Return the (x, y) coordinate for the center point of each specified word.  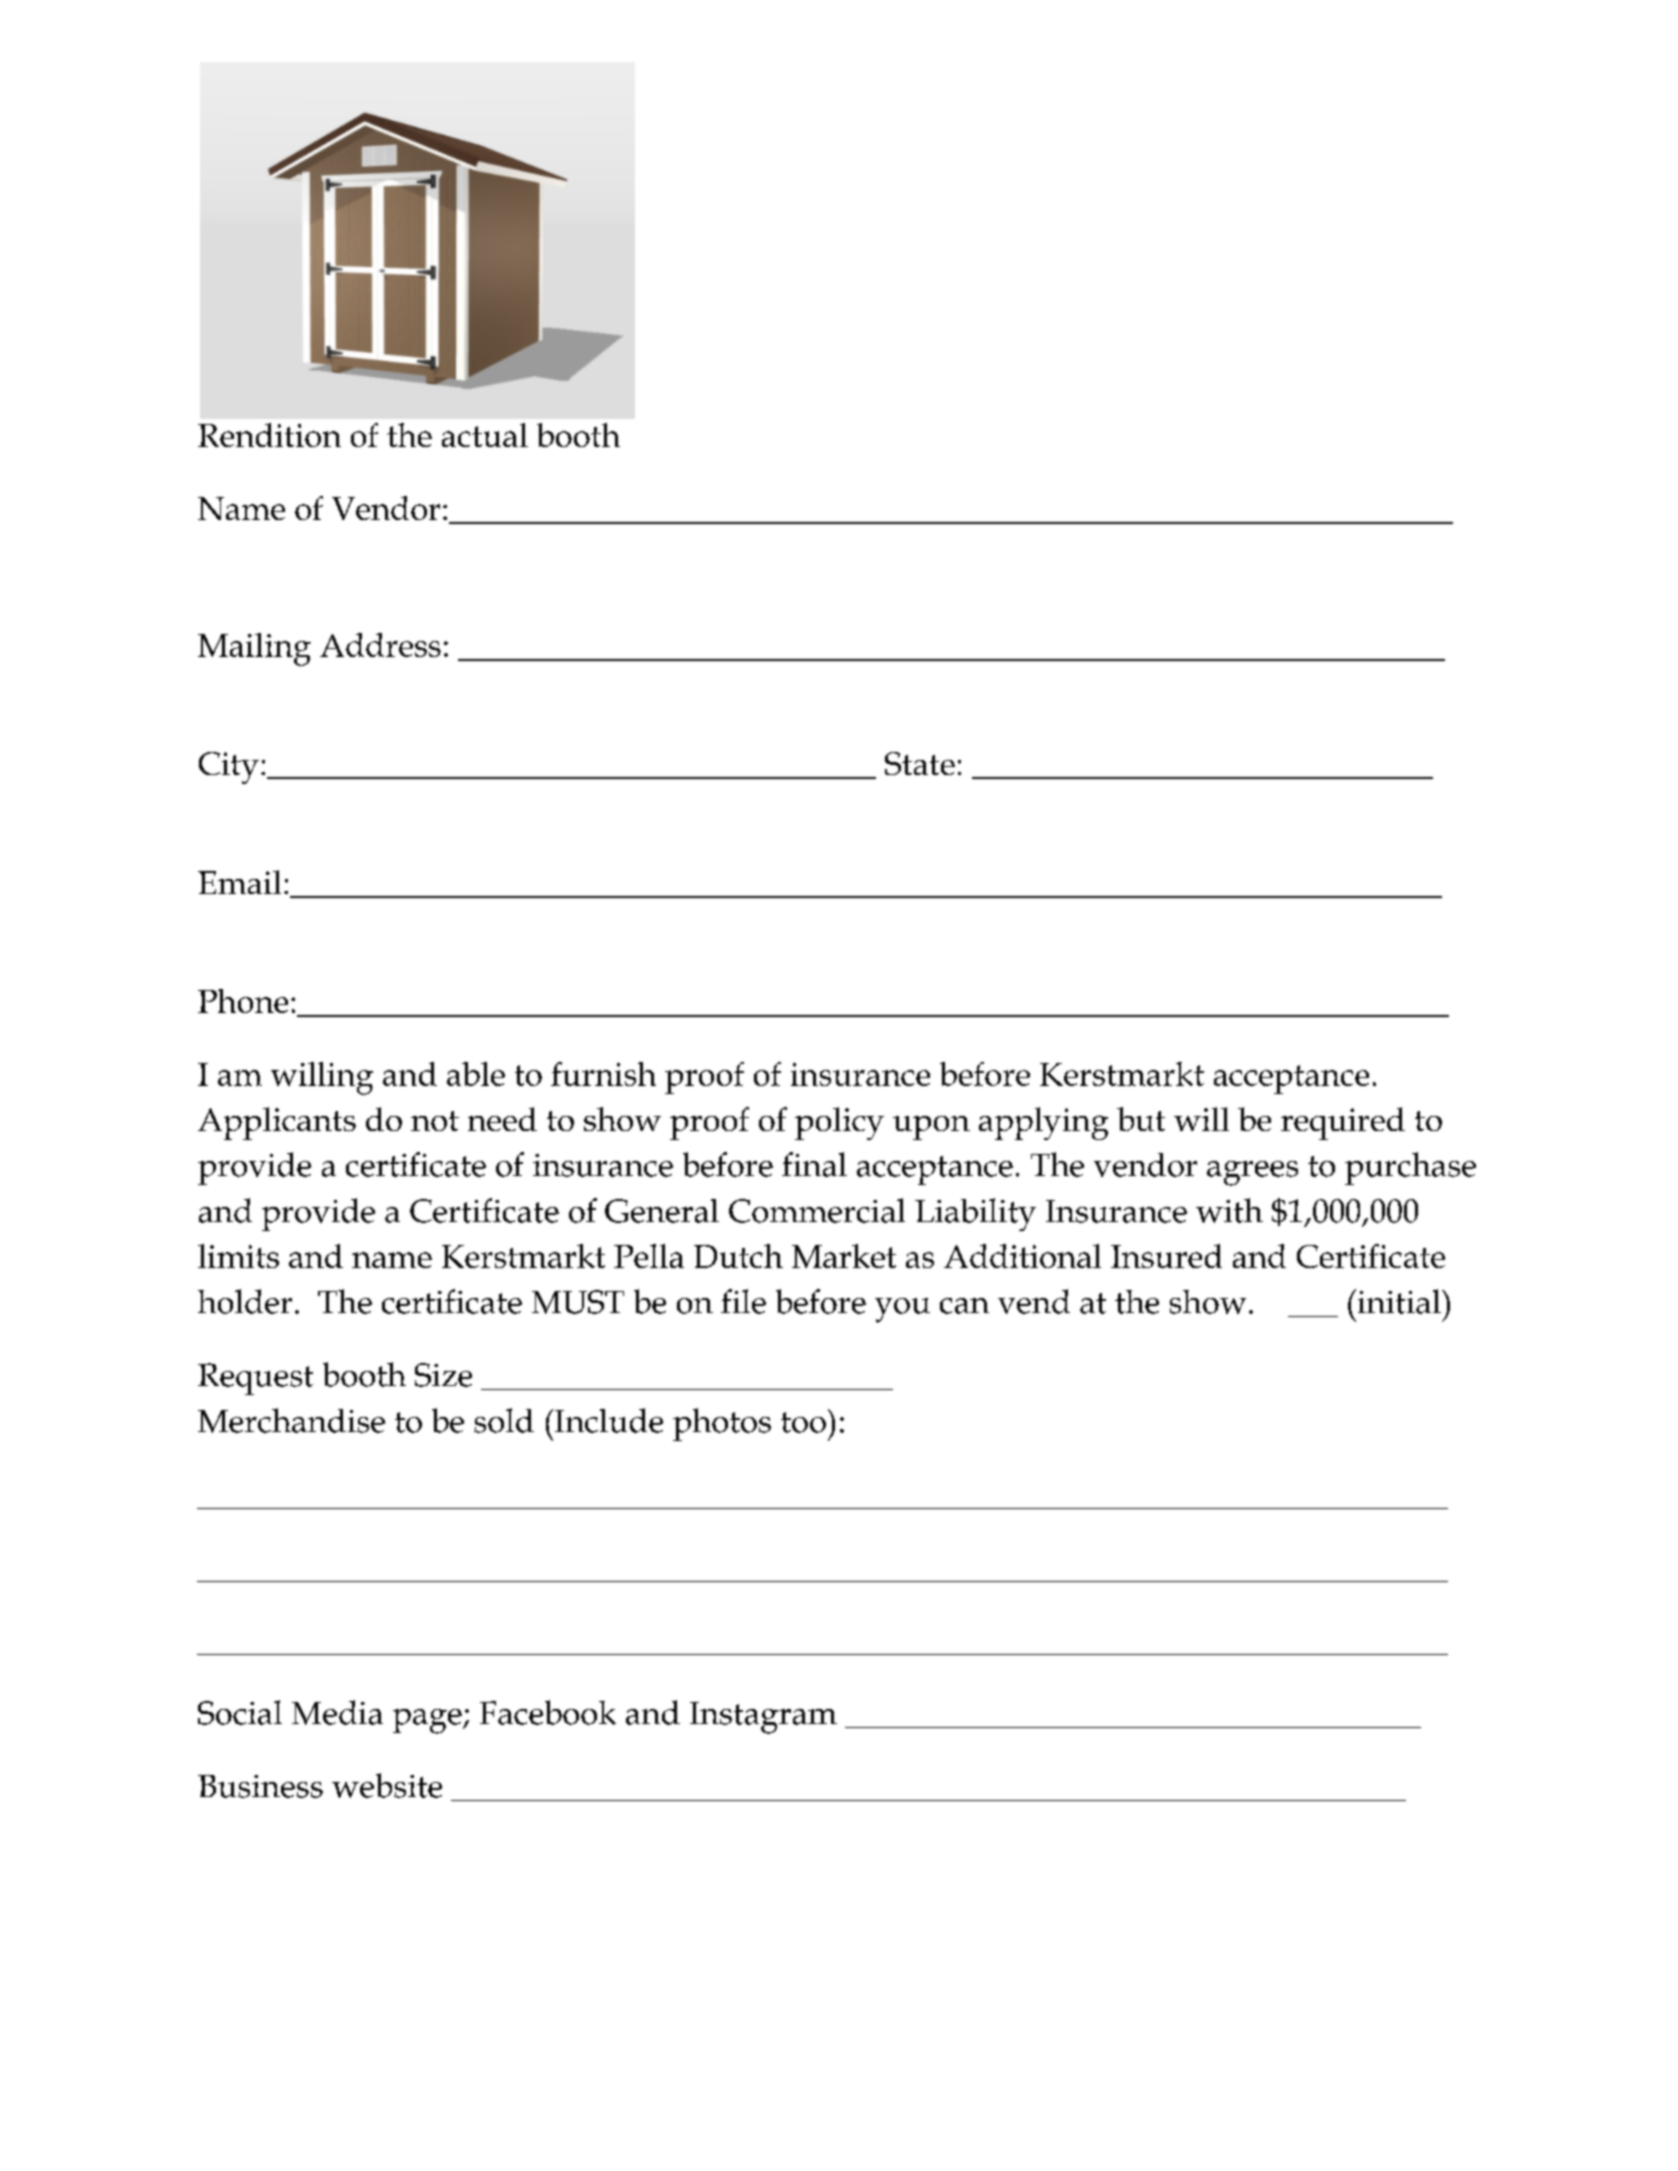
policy (839, 1123)
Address (380, 645)
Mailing (254, 649)
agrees (1252, 1173)
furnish (603, 1074)
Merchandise (291, 1420)
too (803, 1422)
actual (485, 435)
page (428, 1721)
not (435, 1121)
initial (1399, 1301)
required (1343, 1123)
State (920, 763)
